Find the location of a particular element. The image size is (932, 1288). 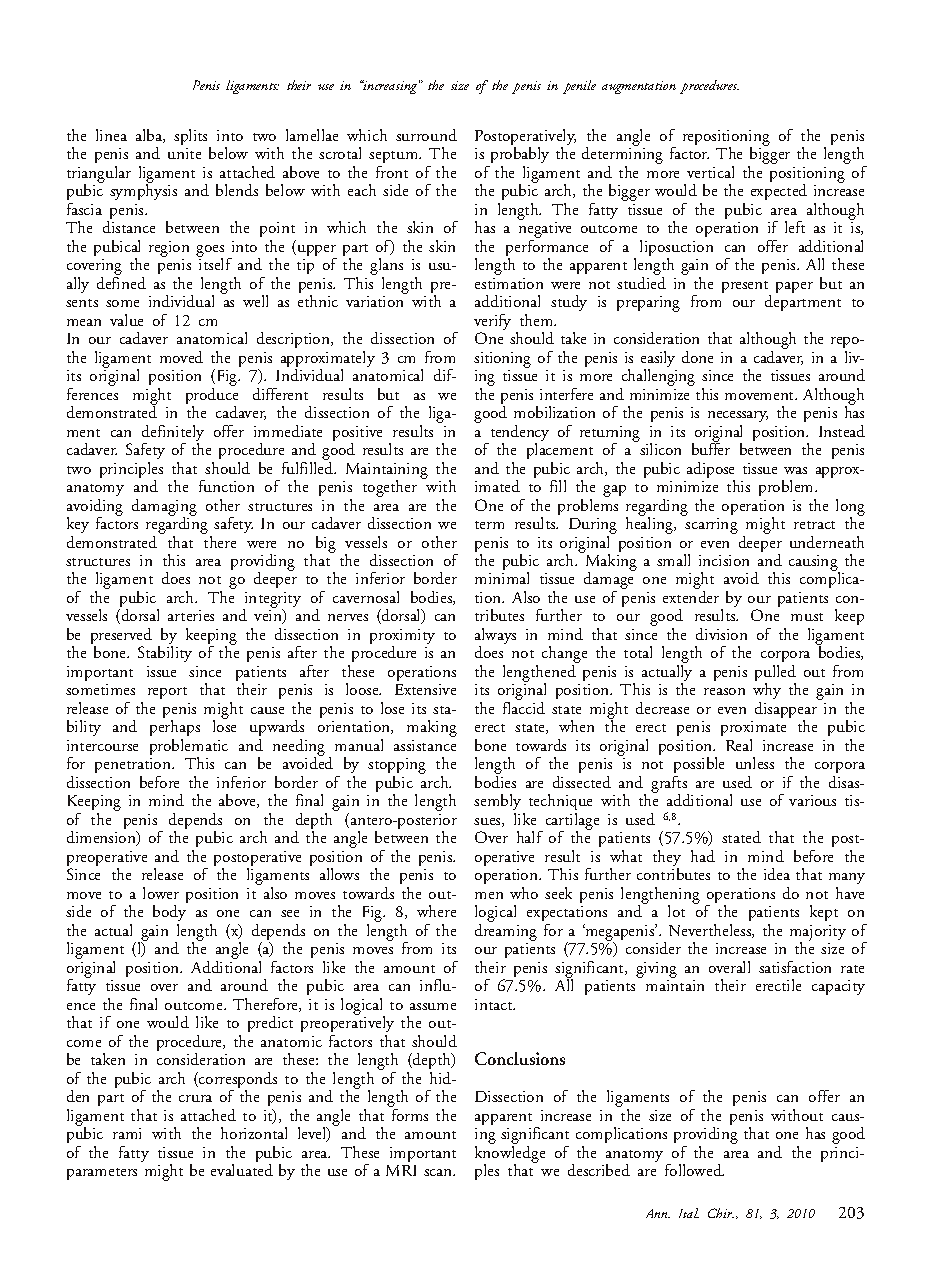

verify is located at coordinates (492, 323).
